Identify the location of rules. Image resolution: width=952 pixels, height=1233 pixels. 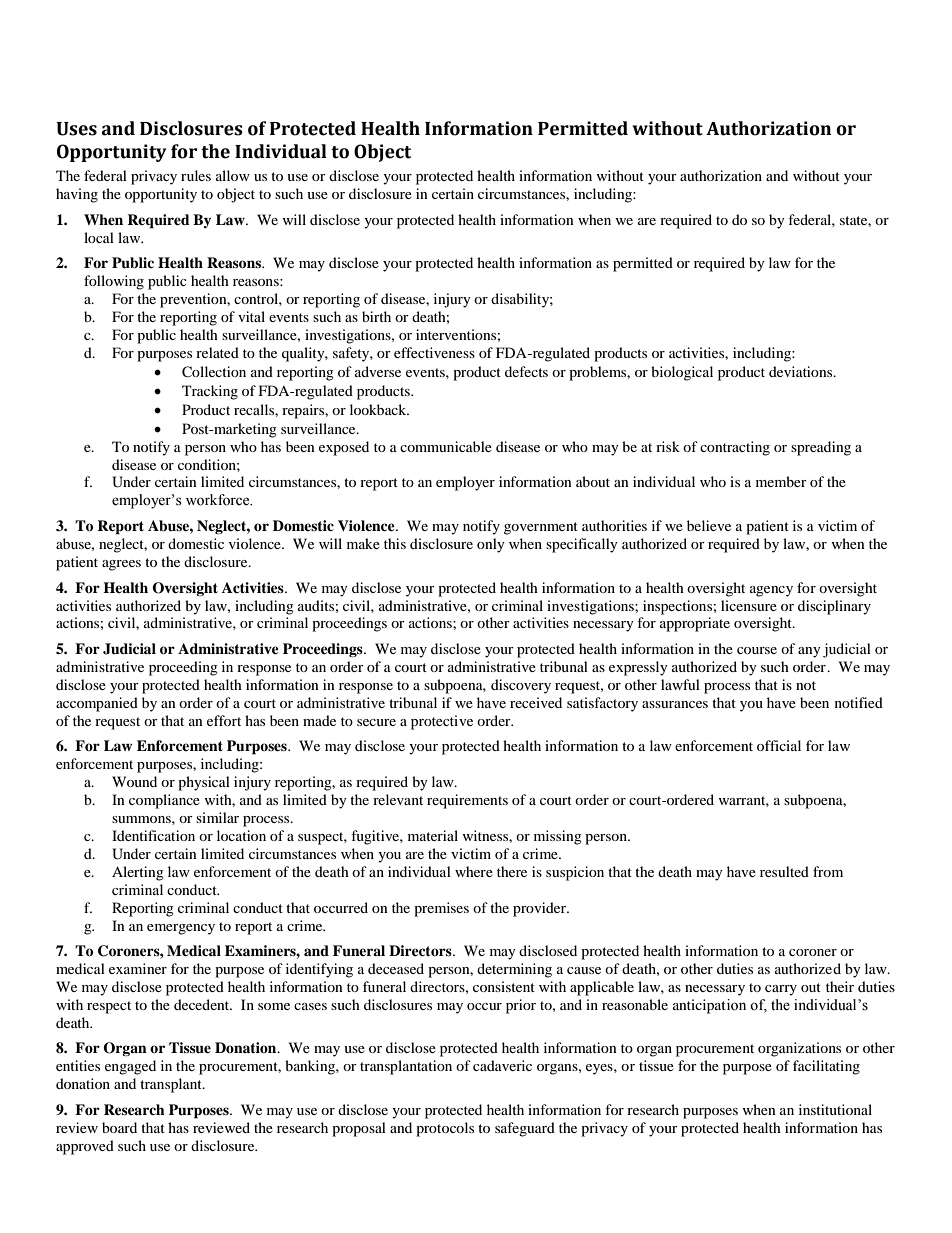
(196, 175).
